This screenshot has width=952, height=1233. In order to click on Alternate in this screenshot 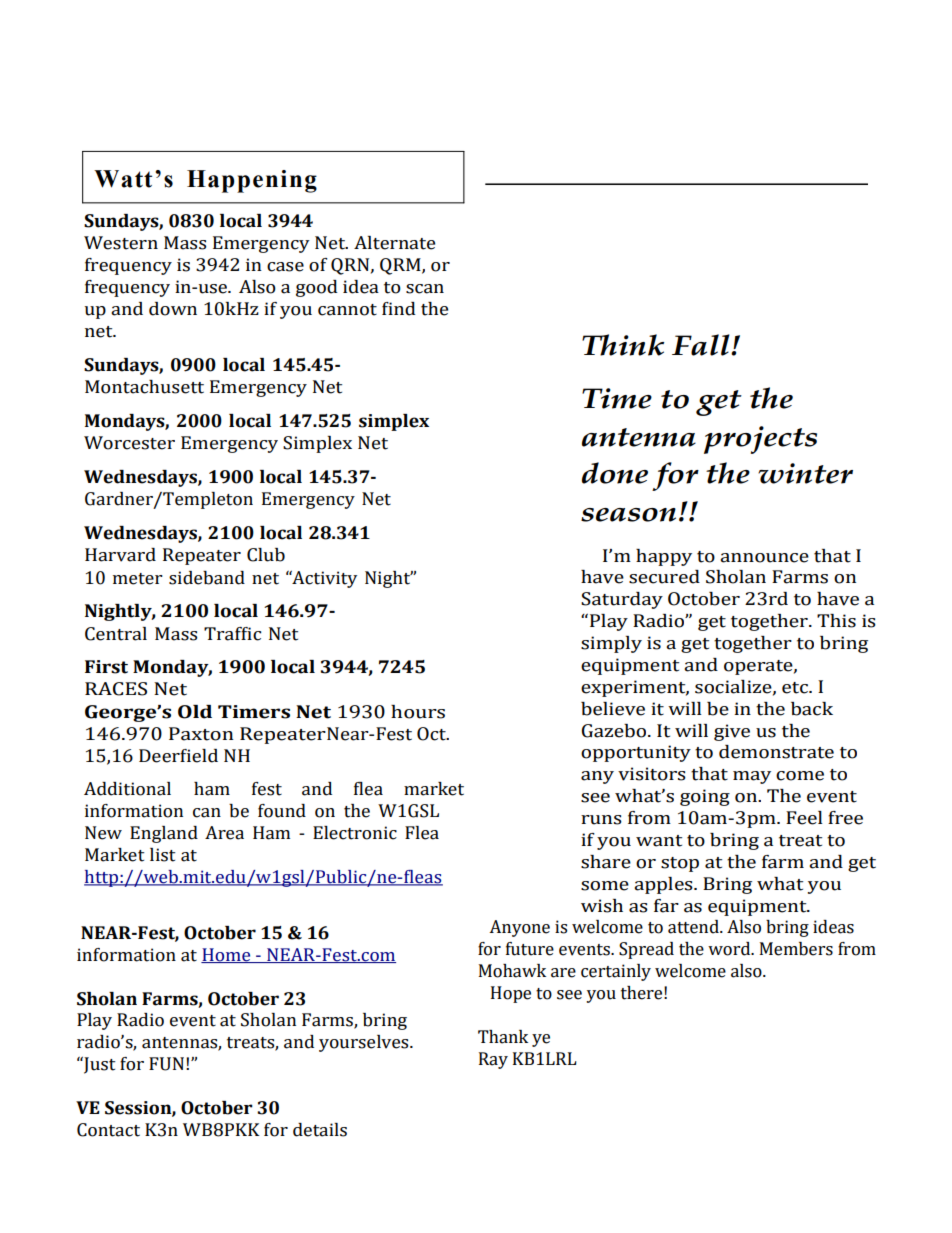, I will do `click(394, 243)`.
